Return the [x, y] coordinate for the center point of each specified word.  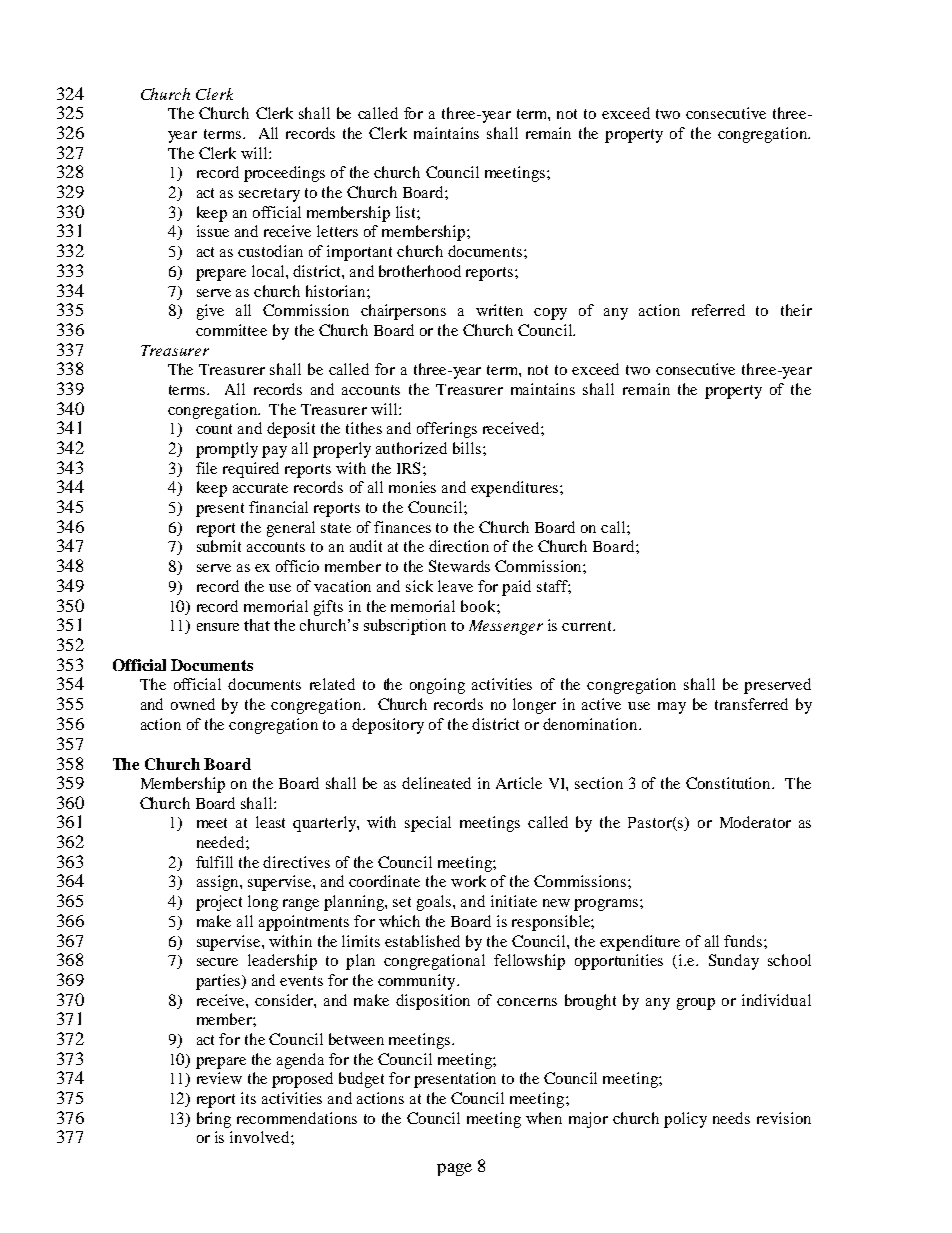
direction [459, 546]
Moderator [755, 822]
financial [278, 507]
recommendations [297, 1118]
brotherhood [420, 271]
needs [731, 1118]
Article [519, 783]
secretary [269, 195]
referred [718, 310]
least [270, 822]
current [588, 626]
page [454, 1169]
